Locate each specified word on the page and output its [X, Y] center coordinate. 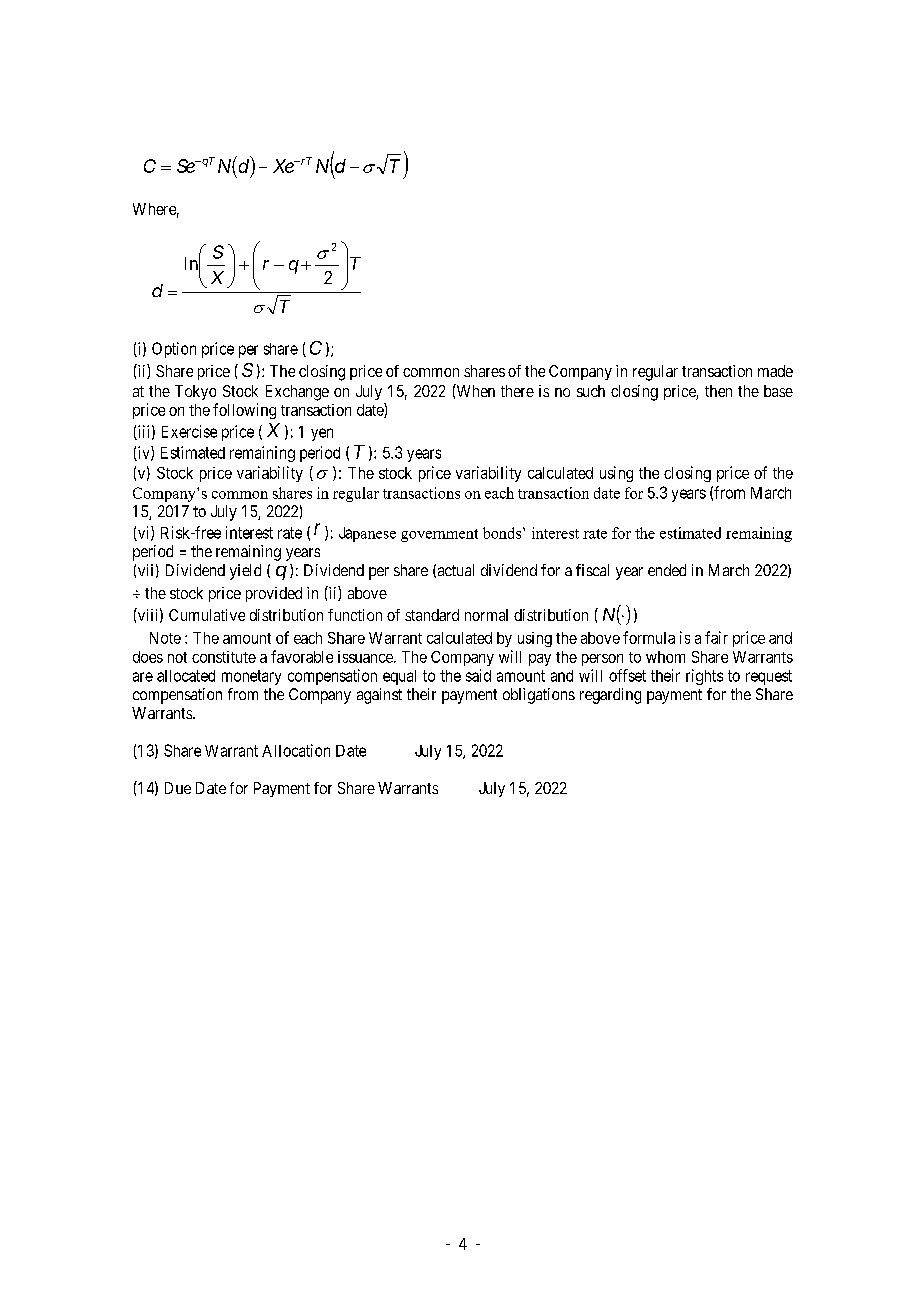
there [517, 391]
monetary [251, 677]
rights [704, 677]
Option [174, 350]
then [718, 391]
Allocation [296, 750]
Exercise [189, 431]
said [478, 675]
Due [178, 788]
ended [667, 570]
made [775, 371]
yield [245, 572]
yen [322, 434]
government [439, 535]
